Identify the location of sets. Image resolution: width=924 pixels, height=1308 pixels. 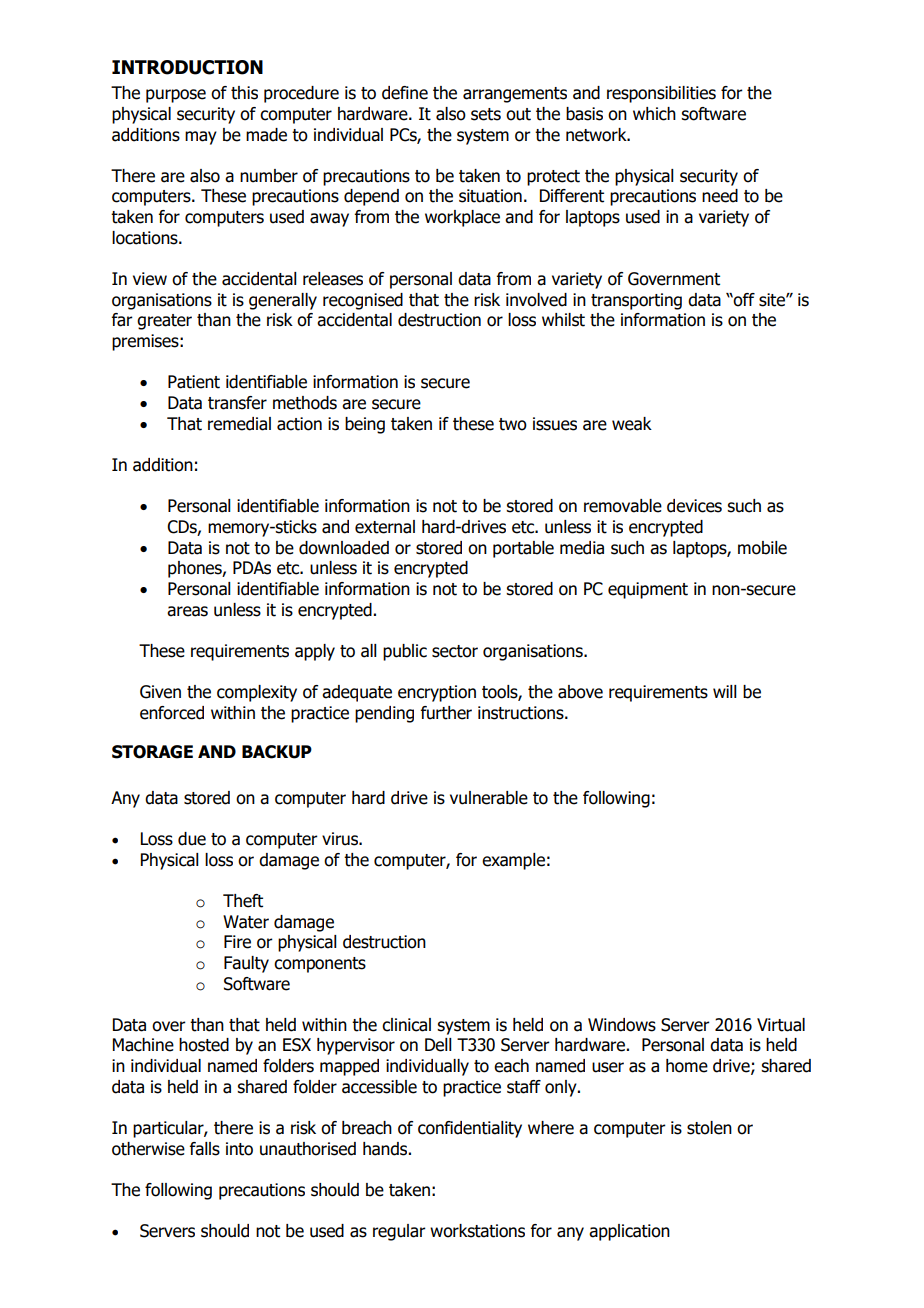
(486, 114).
